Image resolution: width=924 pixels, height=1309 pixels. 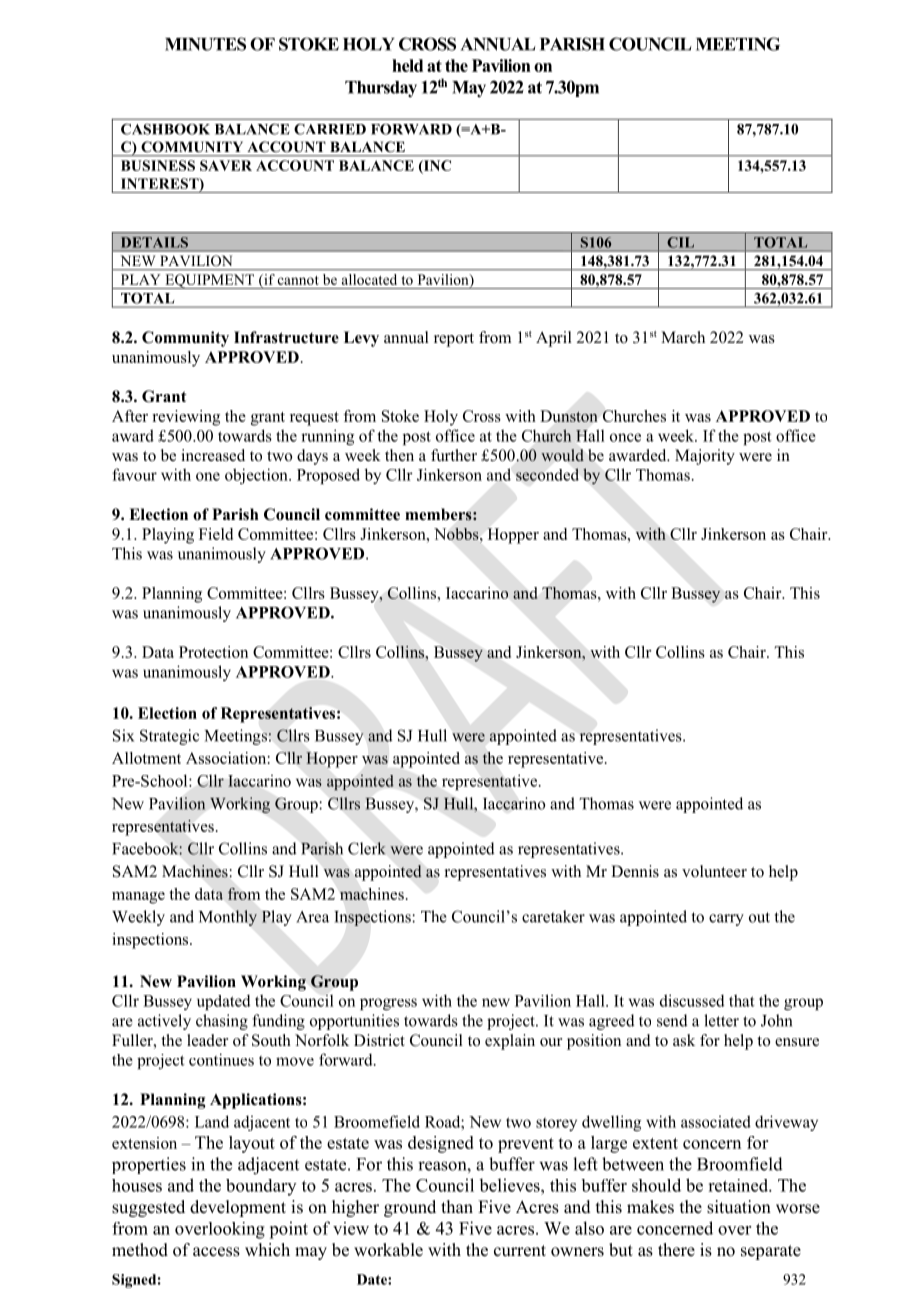 What do you see at coordinates (683, 337) in the image?
I see `March` at bounding box center [683, 337].
